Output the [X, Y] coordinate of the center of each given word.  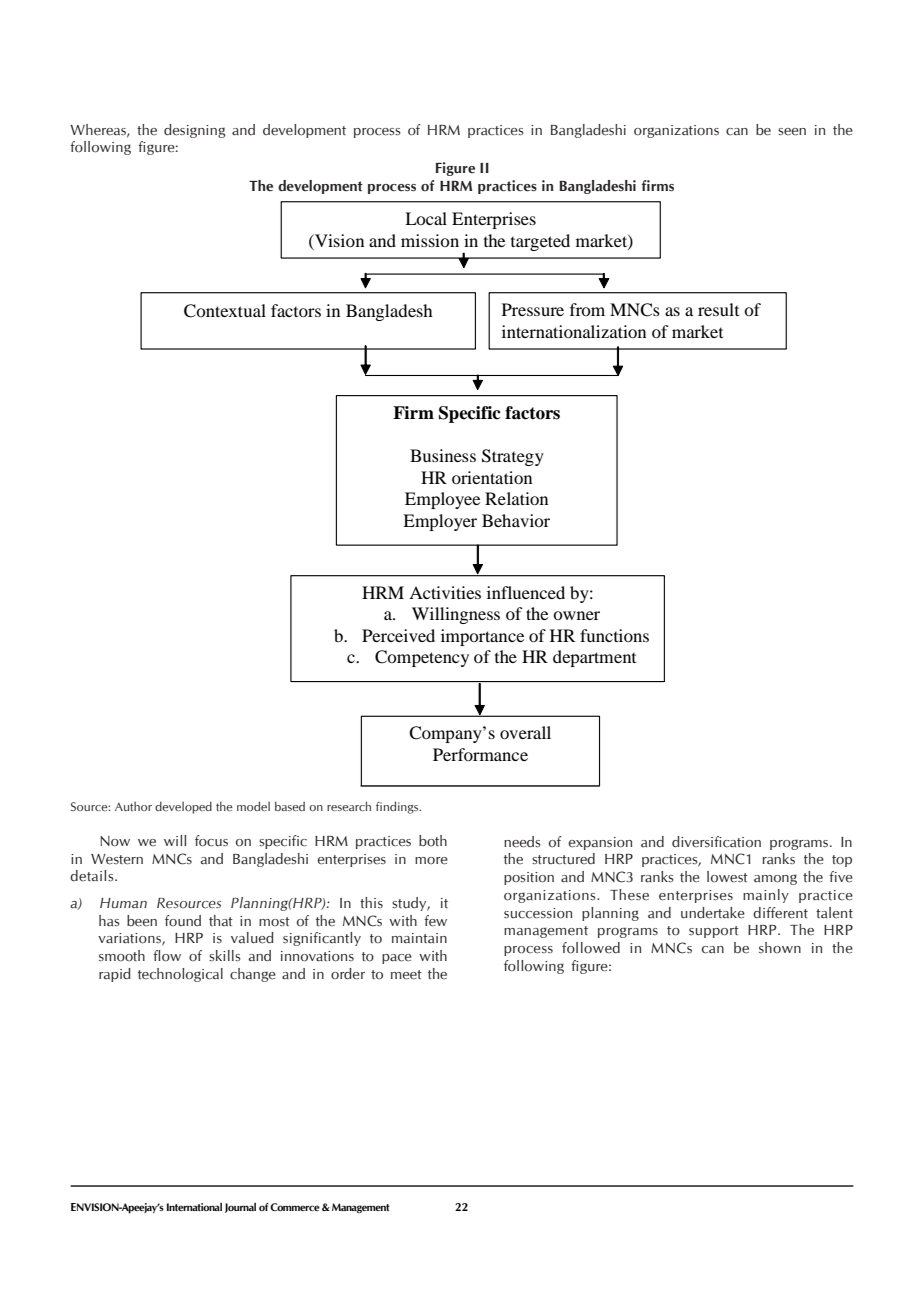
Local [426, 218]
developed [183, 807]
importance [482, 637]
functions [614, 635]
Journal [240, 1208]
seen [792, 132]
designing [195, 131]
